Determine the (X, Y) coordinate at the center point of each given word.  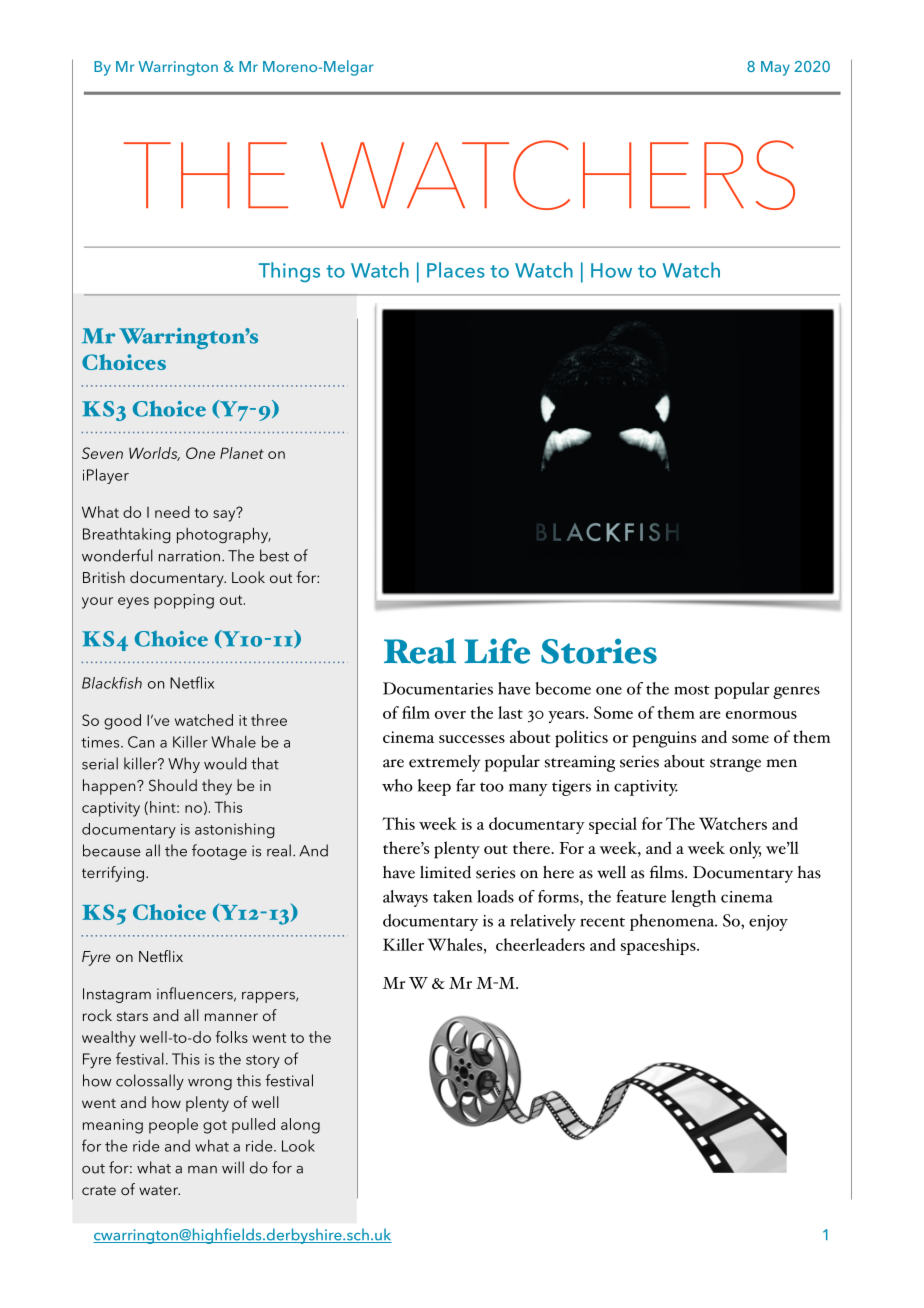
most (692, 690)
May (775, 68)
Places (456, 270)
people (173, 1126)
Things (289, 272)
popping (184, 601)
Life (497, 651)
